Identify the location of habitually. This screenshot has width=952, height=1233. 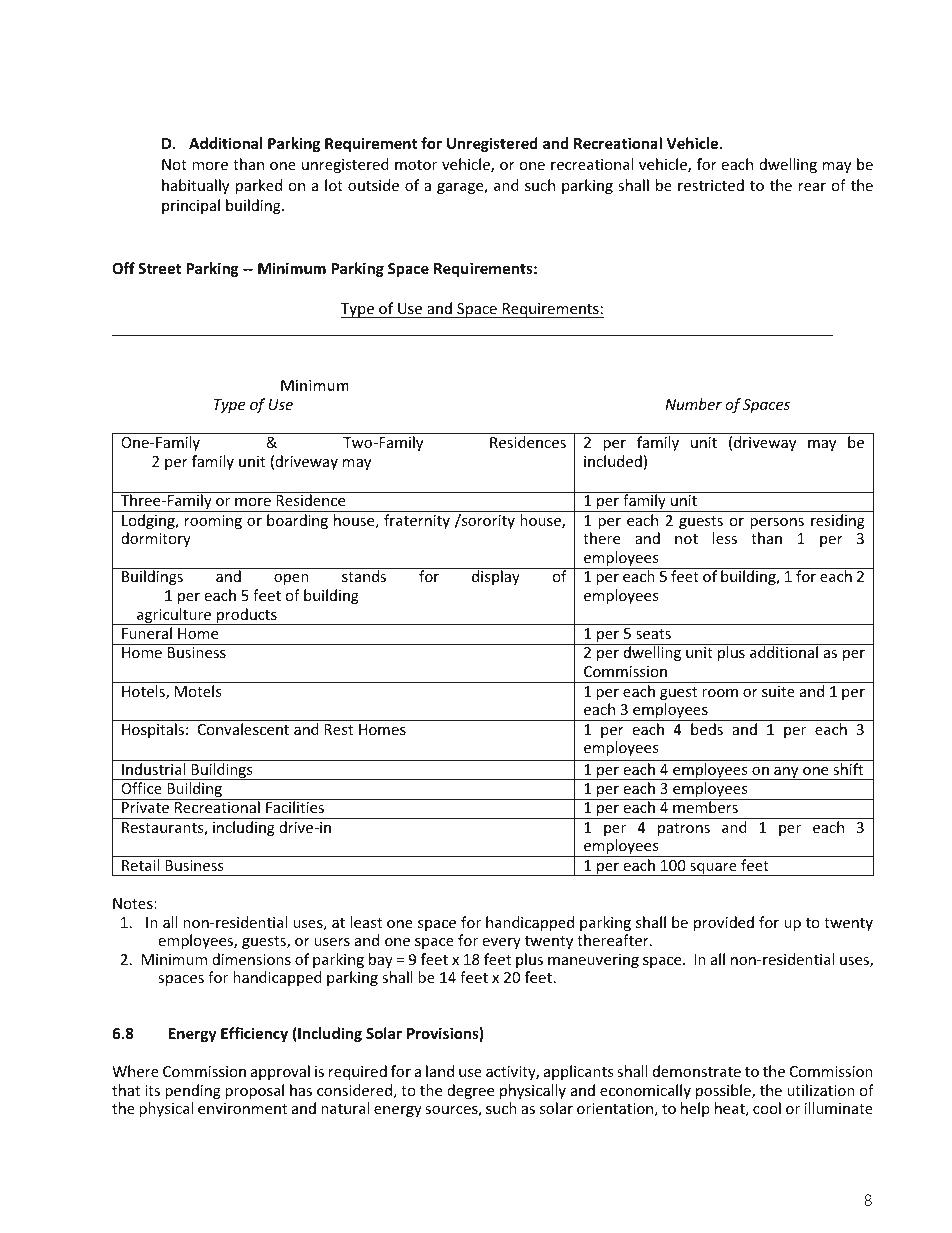
(195, 186).
